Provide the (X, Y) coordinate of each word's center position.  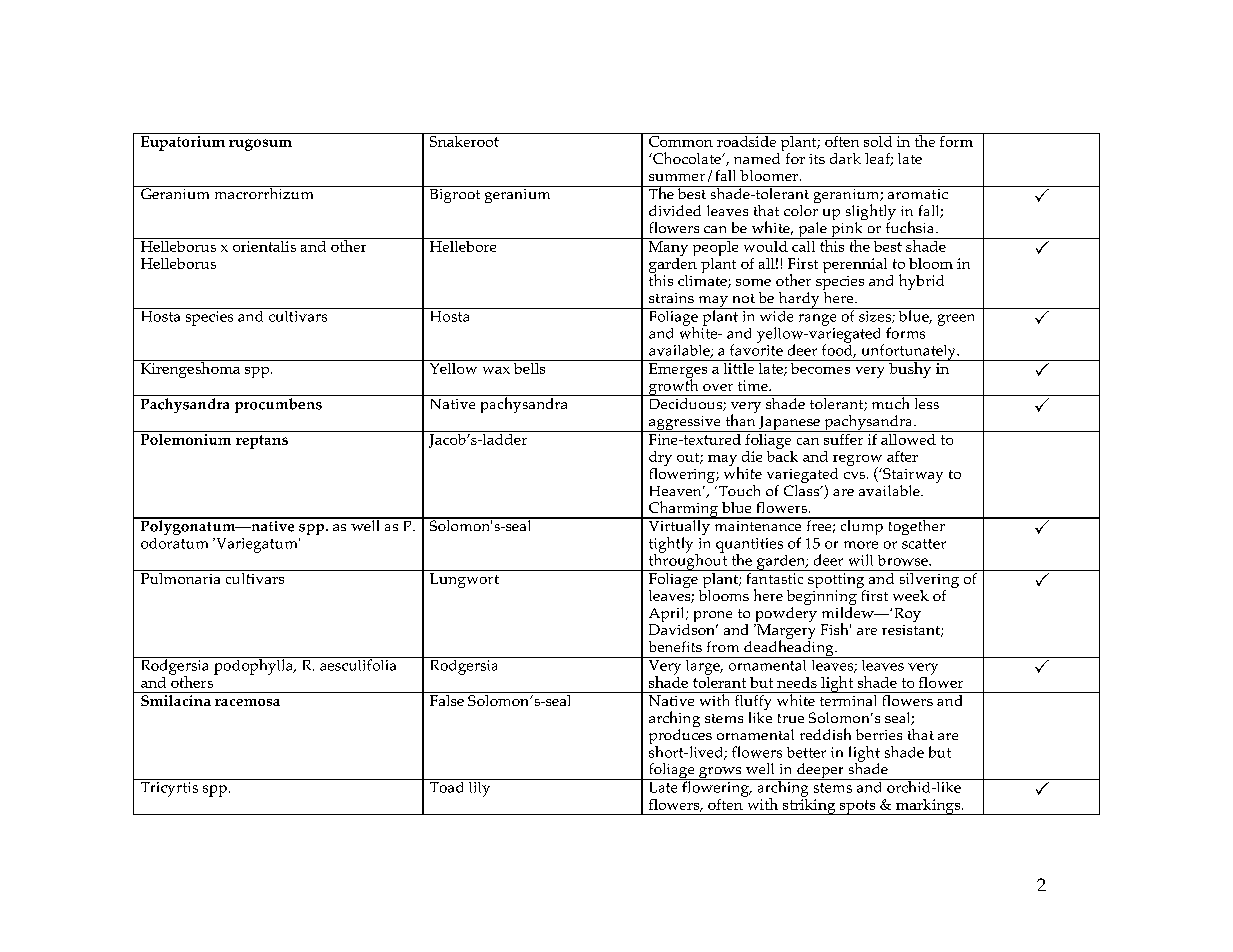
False (446, 699)
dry (660, 460)
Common (681, 140)
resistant (912, 631)
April (668, 616)
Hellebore (463, 245)
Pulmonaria (180, 577)
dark (845, 158)
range (817, 320)
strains (671, 298)
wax (496, 370)
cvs (854, 475)
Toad (447, 786)
